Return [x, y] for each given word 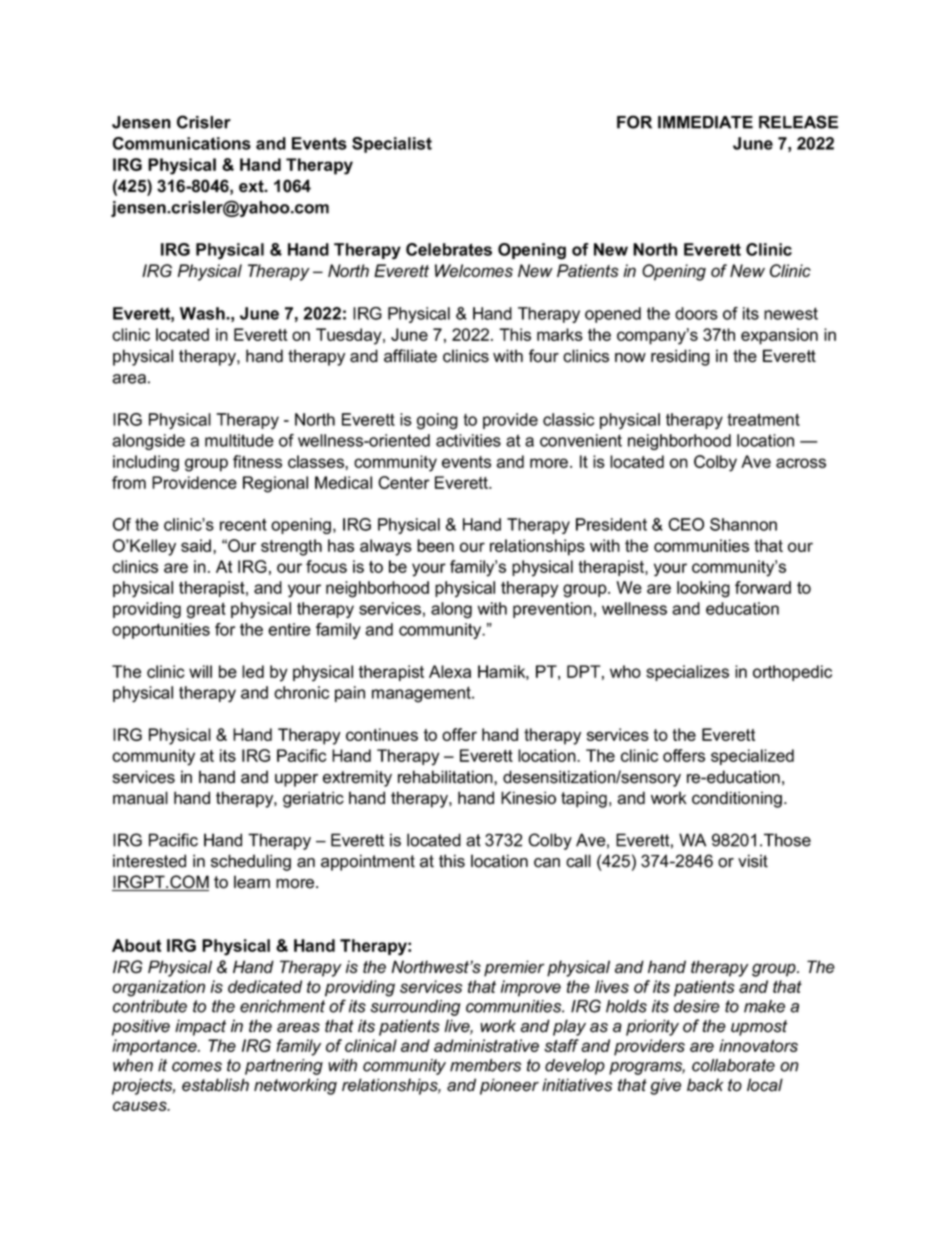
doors [696, 313]
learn [252, 882]
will [200, 671]
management [422, 694]
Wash [203, 313]
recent [243, 524]
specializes [687, 673]
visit [753, 861]
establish [215, 1085]
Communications [181, 143]
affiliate [410, 356]
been [435, 545]
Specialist [392, 145]
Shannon [743, 524]
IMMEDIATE [705, 122]
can [547, 863]
